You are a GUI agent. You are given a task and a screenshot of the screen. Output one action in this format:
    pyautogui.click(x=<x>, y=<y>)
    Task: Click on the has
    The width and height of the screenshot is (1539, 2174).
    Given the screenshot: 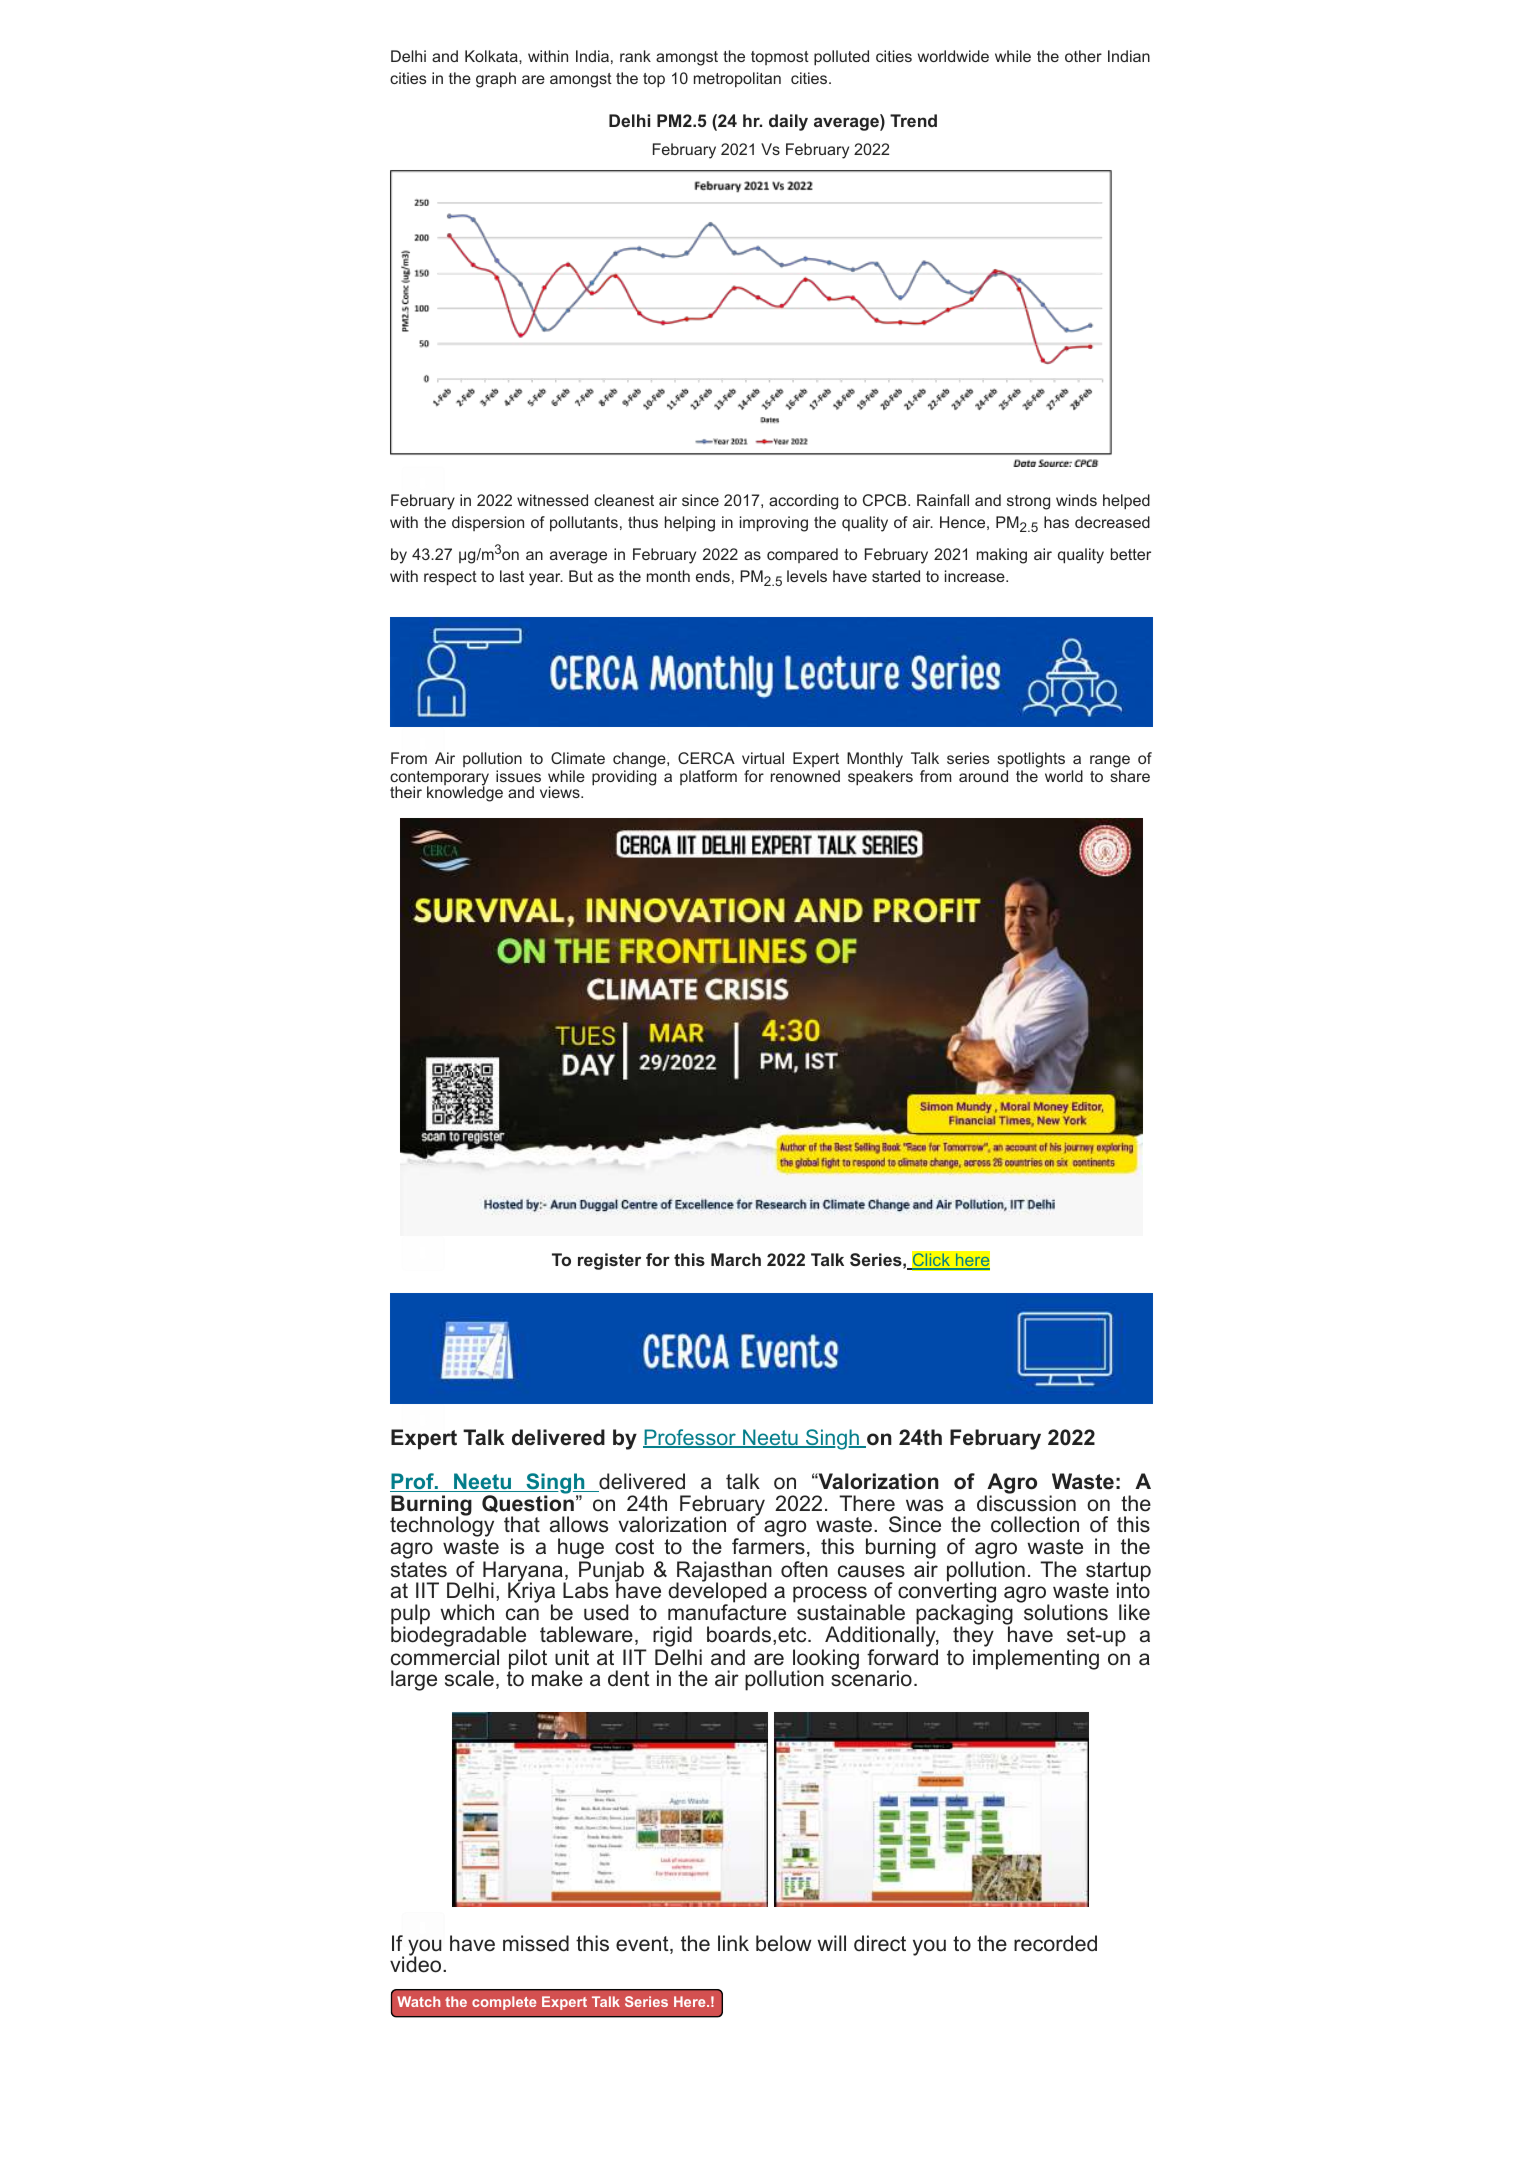 What is the action you would take?
    pyautogui.click(x=1056, y=522)
